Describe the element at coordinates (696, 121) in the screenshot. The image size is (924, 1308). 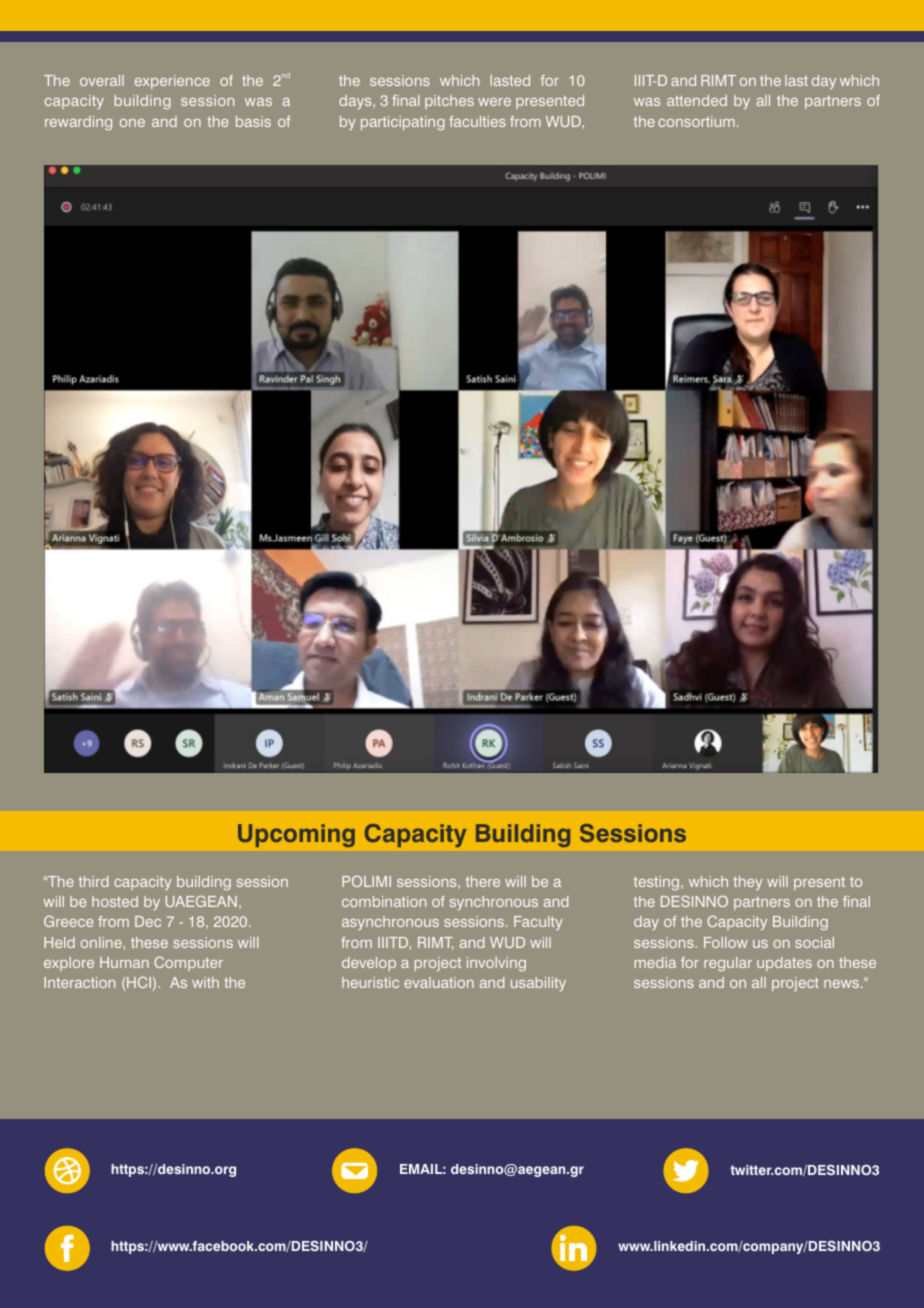
I see `consortium` at that location.
